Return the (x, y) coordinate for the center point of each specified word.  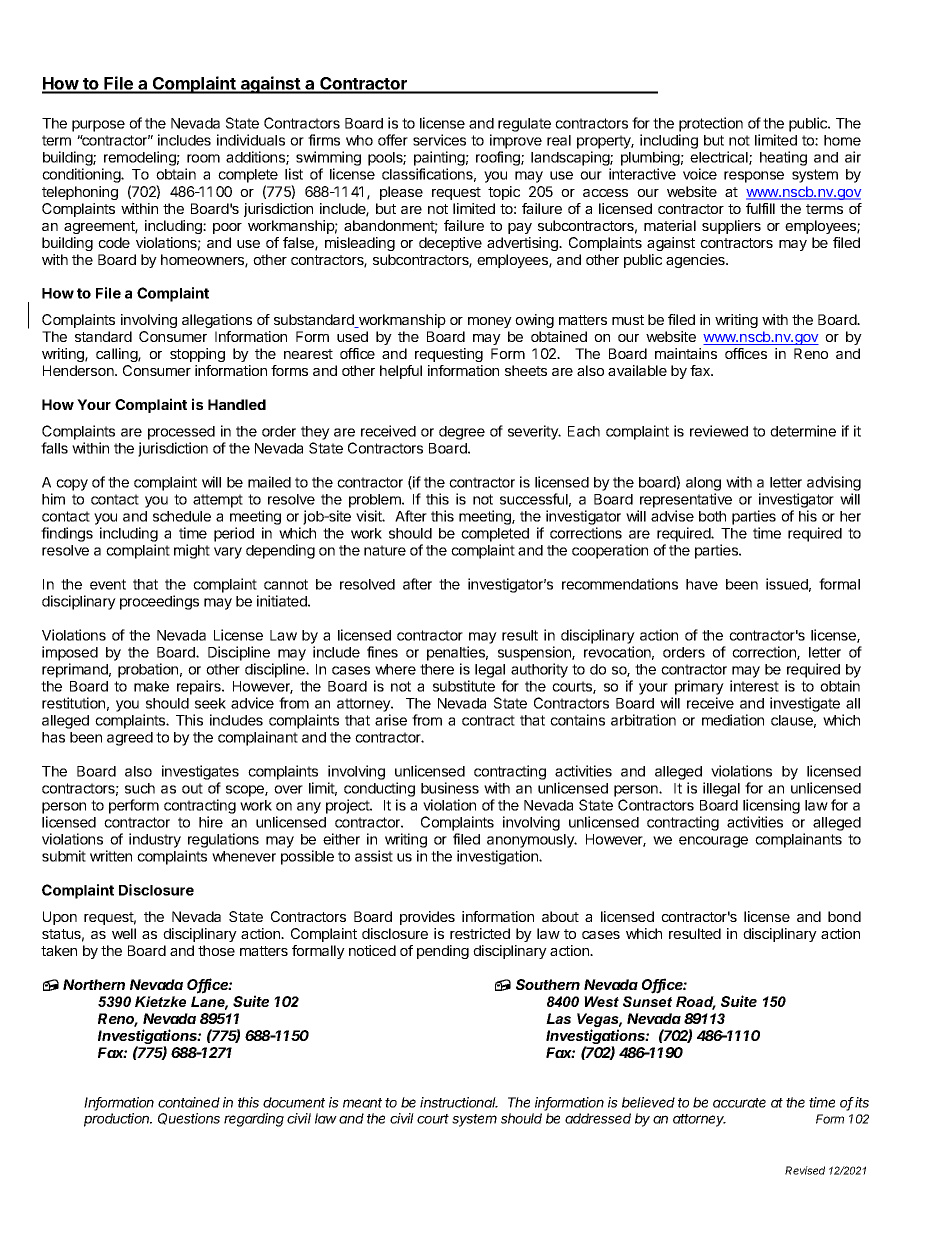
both (712, 516)
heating (783, 158)
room (203, 158)
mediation (733, 720)
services (439, 140)
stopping (197, 355)
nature (385, 550)
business (450, 788)
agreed (130, 739)
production (118, 1120)
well (124, 933)
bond (844, 916)
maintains (686, 353)
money (490, 322)
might (192, 551)
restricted (480, 933)
